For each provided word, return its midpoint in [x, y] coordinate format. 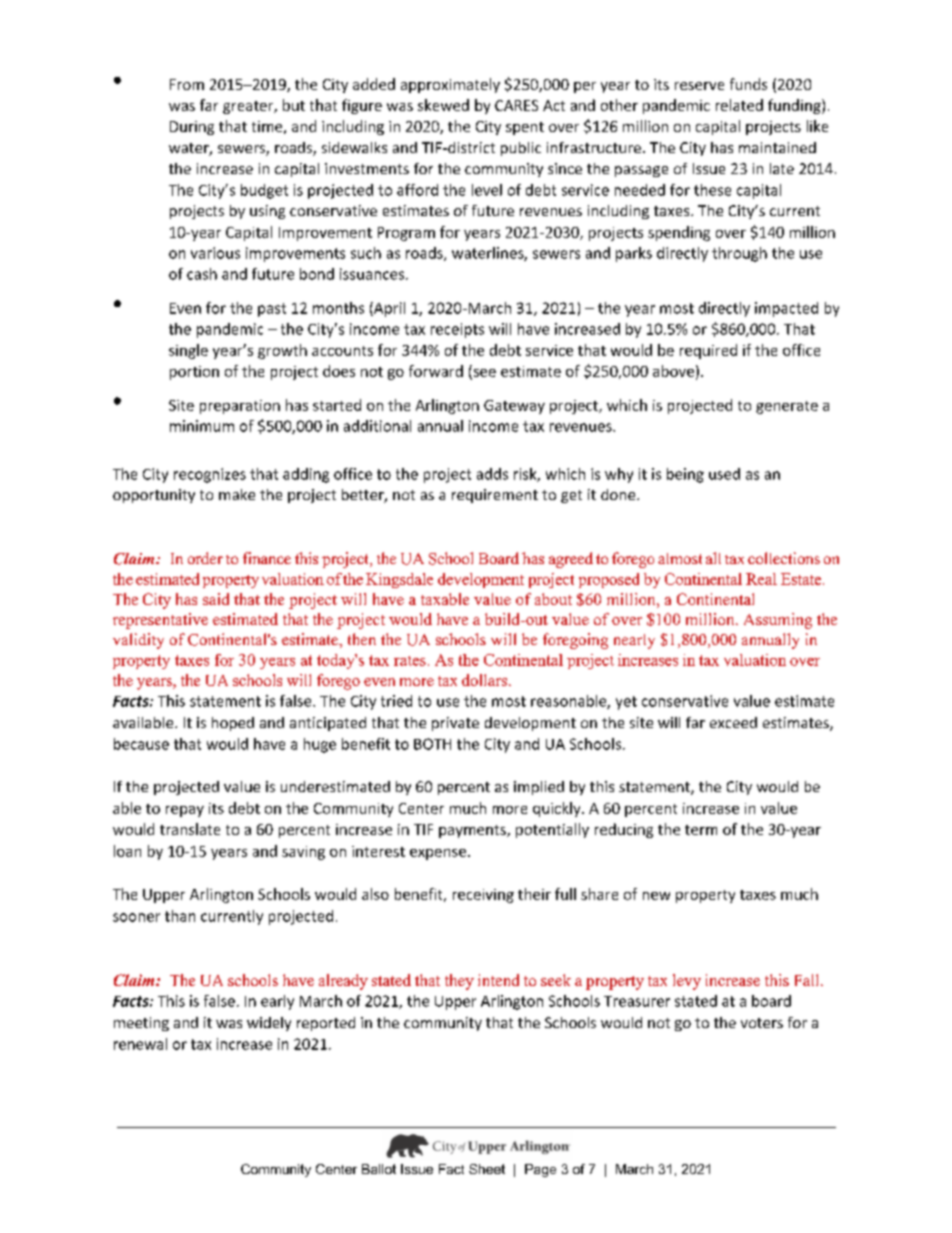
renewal [140, 1044]
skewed [443, 105]
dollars [484, 680]
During [192, 128]
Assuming [778, 621]
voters [762, 1023]
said [216, 599]
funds [748, 84]
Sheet [487, 1169]
